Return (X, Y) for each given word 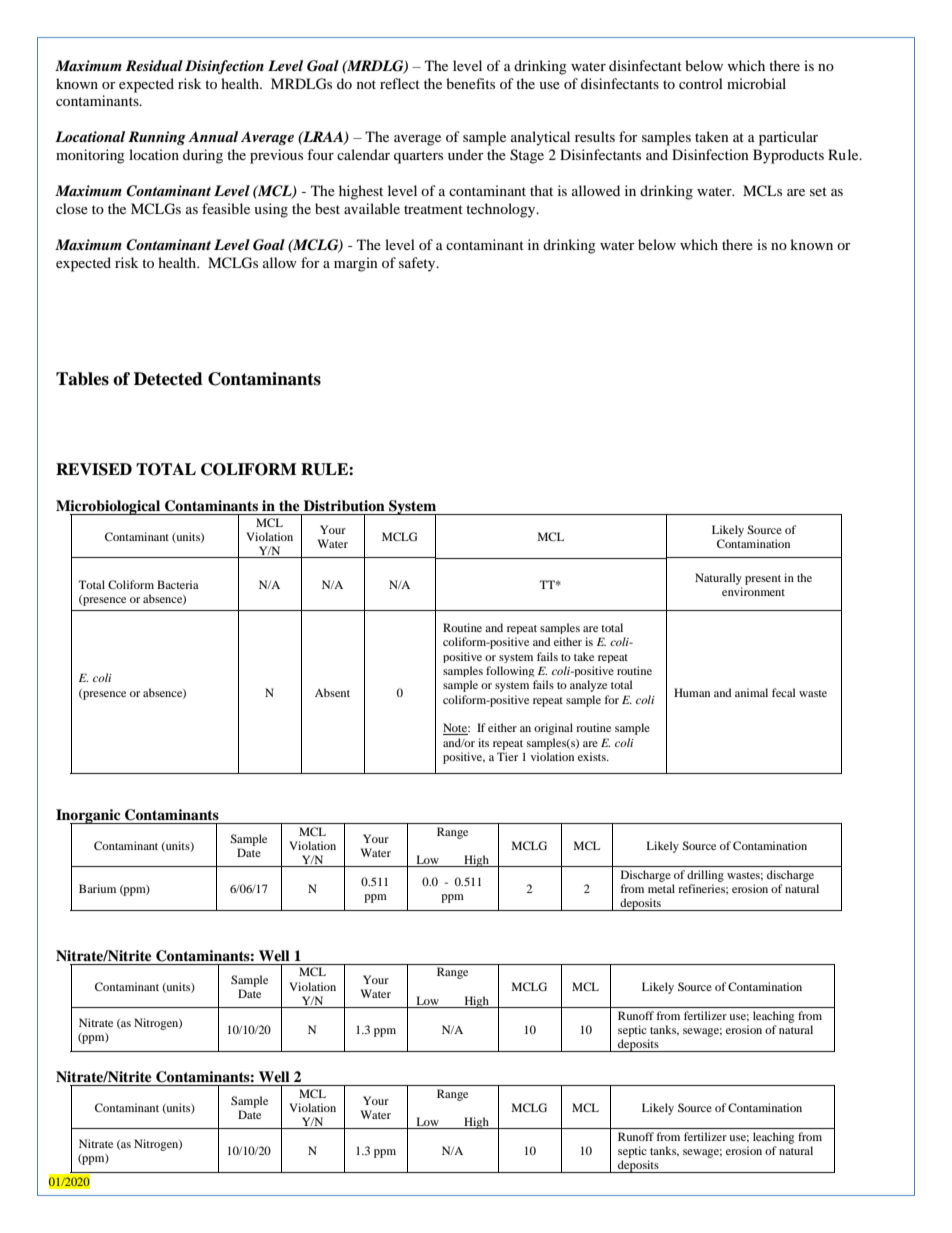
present (763, 580)
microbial (756, 83)
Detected (168, 379)
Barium (97, 888)
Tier (507, 756)
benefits (470, 83)
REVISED (94, 469)
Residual (154, 65)
